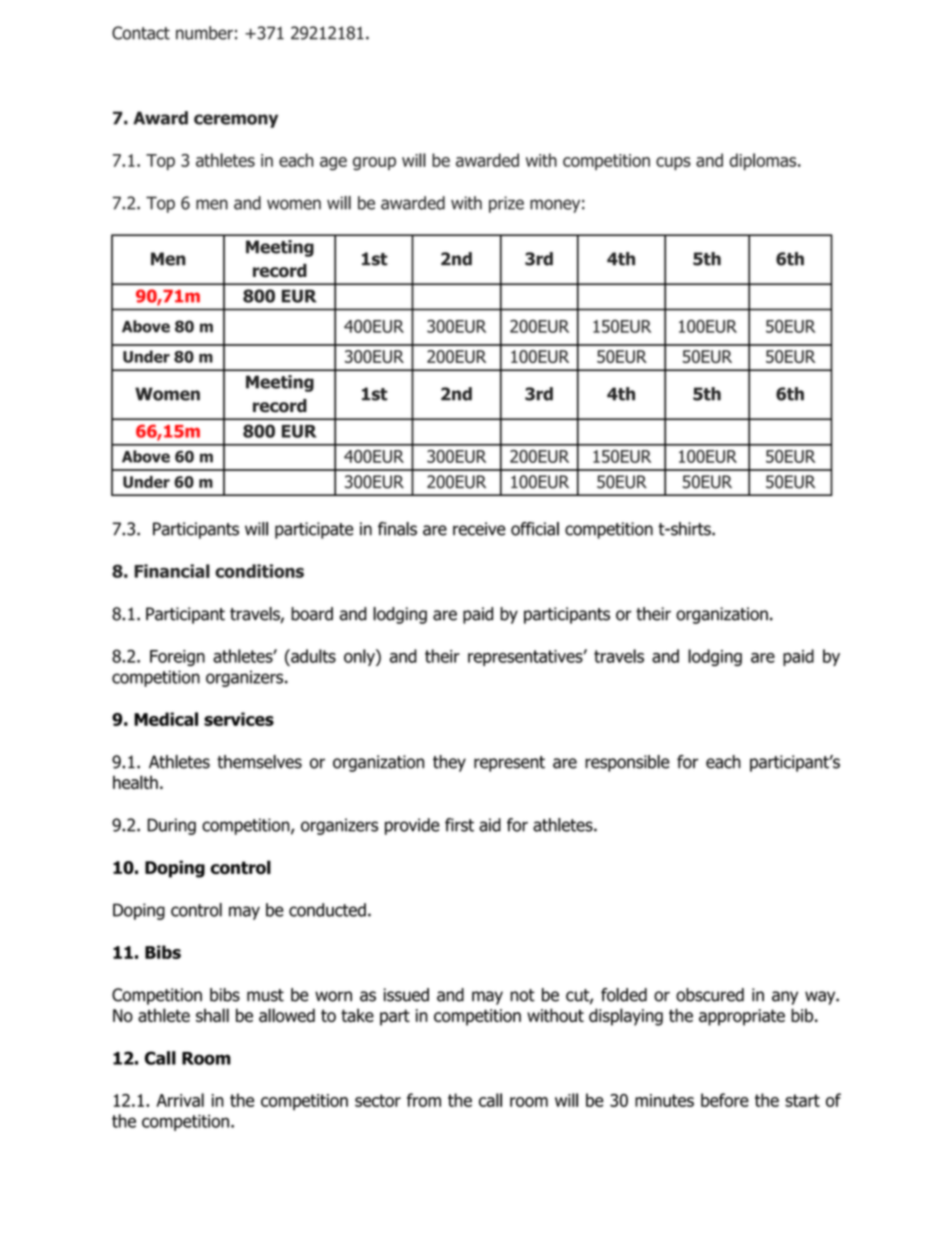  I want to click on prize, so click(506, 204).
